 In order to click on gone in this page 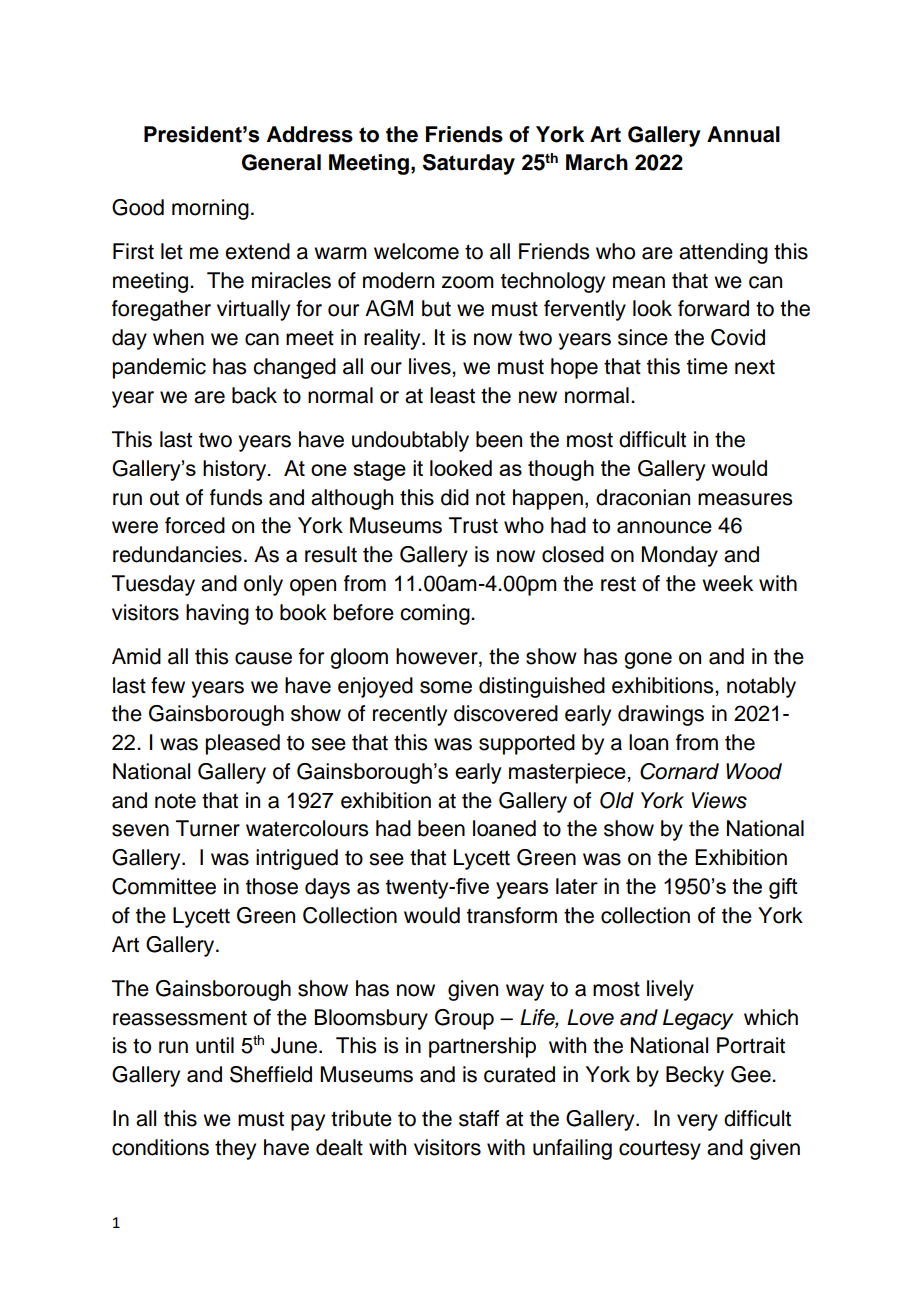, I will do `click(648, 660)`.
